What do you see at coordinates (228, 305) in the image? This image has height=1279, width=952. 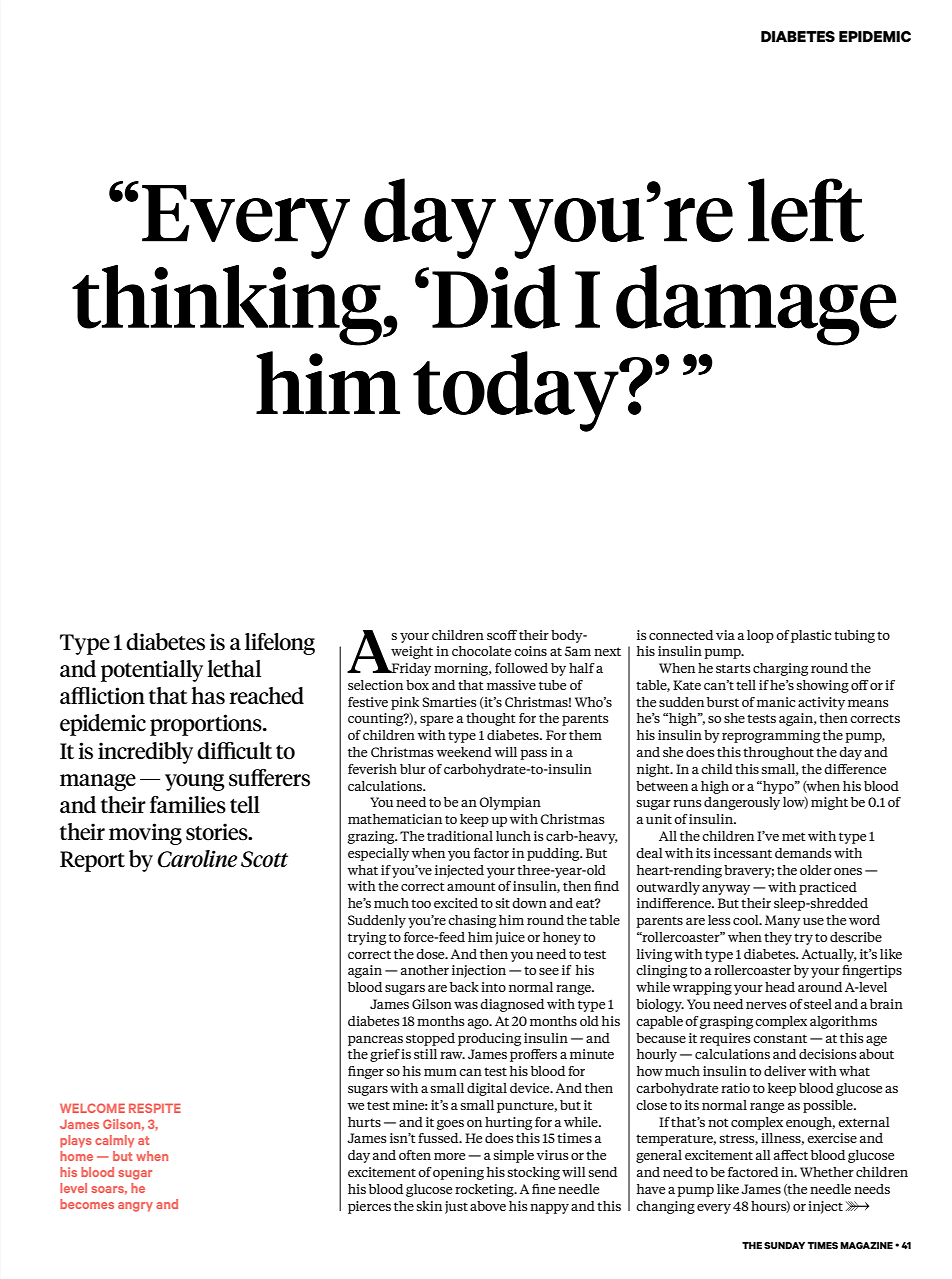 I see `thinking` at bounding box center [228, 305].
